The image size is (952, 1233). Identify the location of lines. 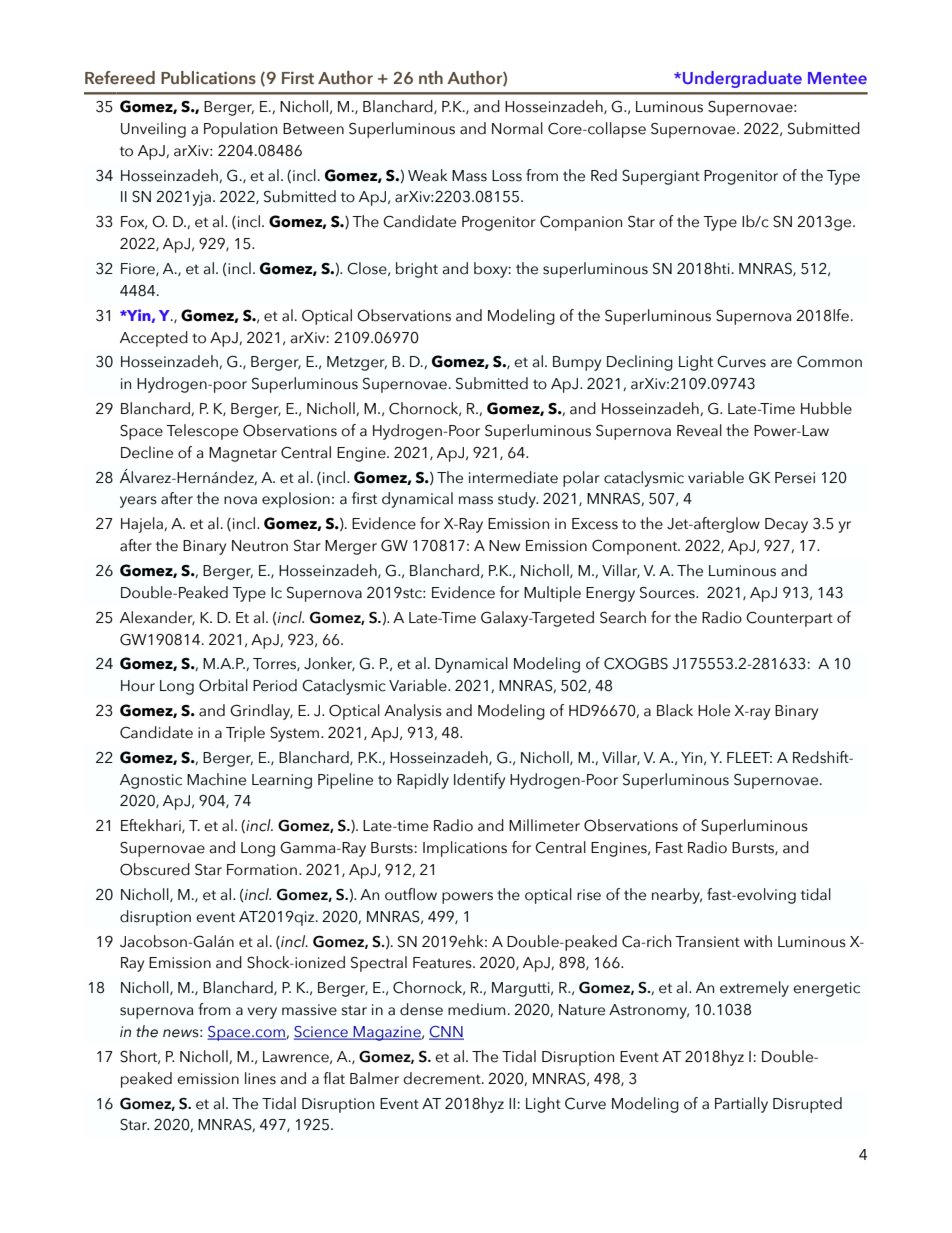
(260, 1078).
